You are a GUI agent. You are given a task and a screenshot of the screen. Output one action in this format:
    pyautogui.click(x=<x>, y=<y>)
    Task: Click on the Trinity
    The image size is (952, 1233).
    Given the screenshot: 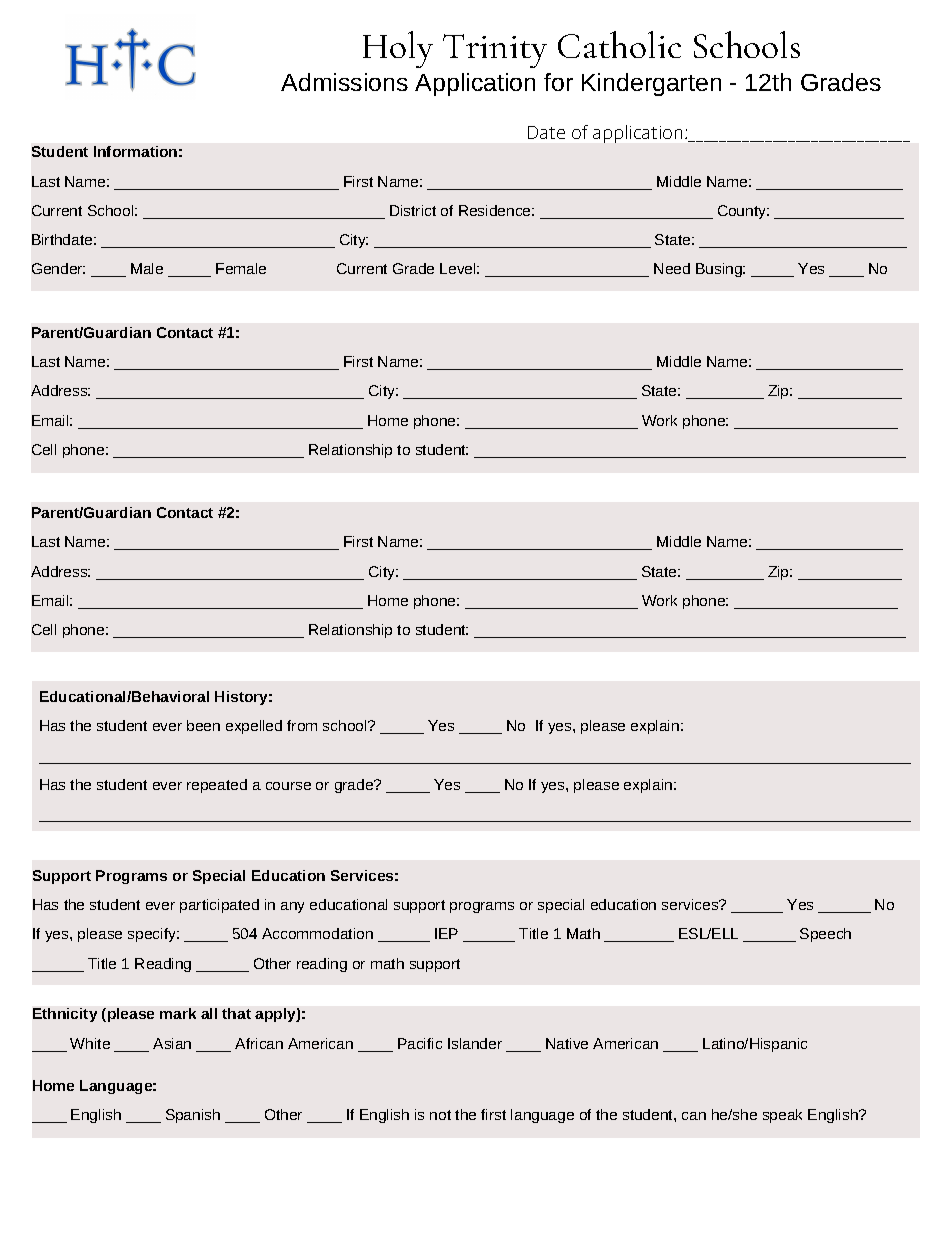 What is the action you would take?
    pyautogui.click(x=495, y=51)
